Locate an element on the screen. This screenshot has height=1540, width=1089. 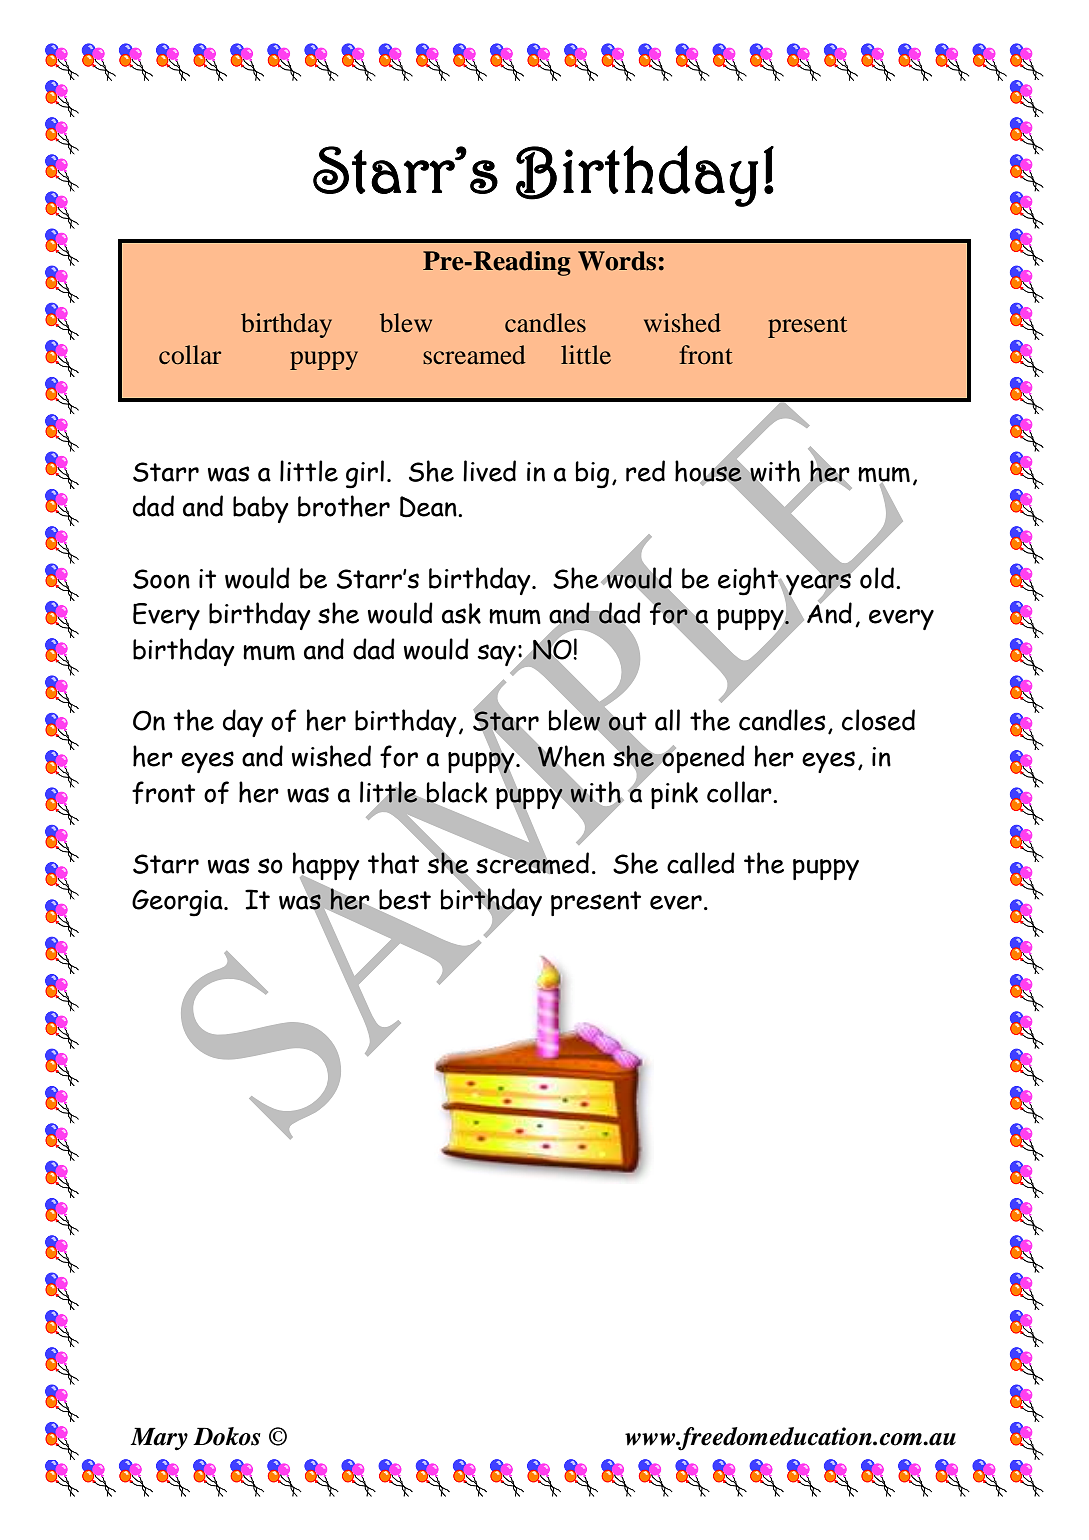
Words is located at coordinates (617, 261).
